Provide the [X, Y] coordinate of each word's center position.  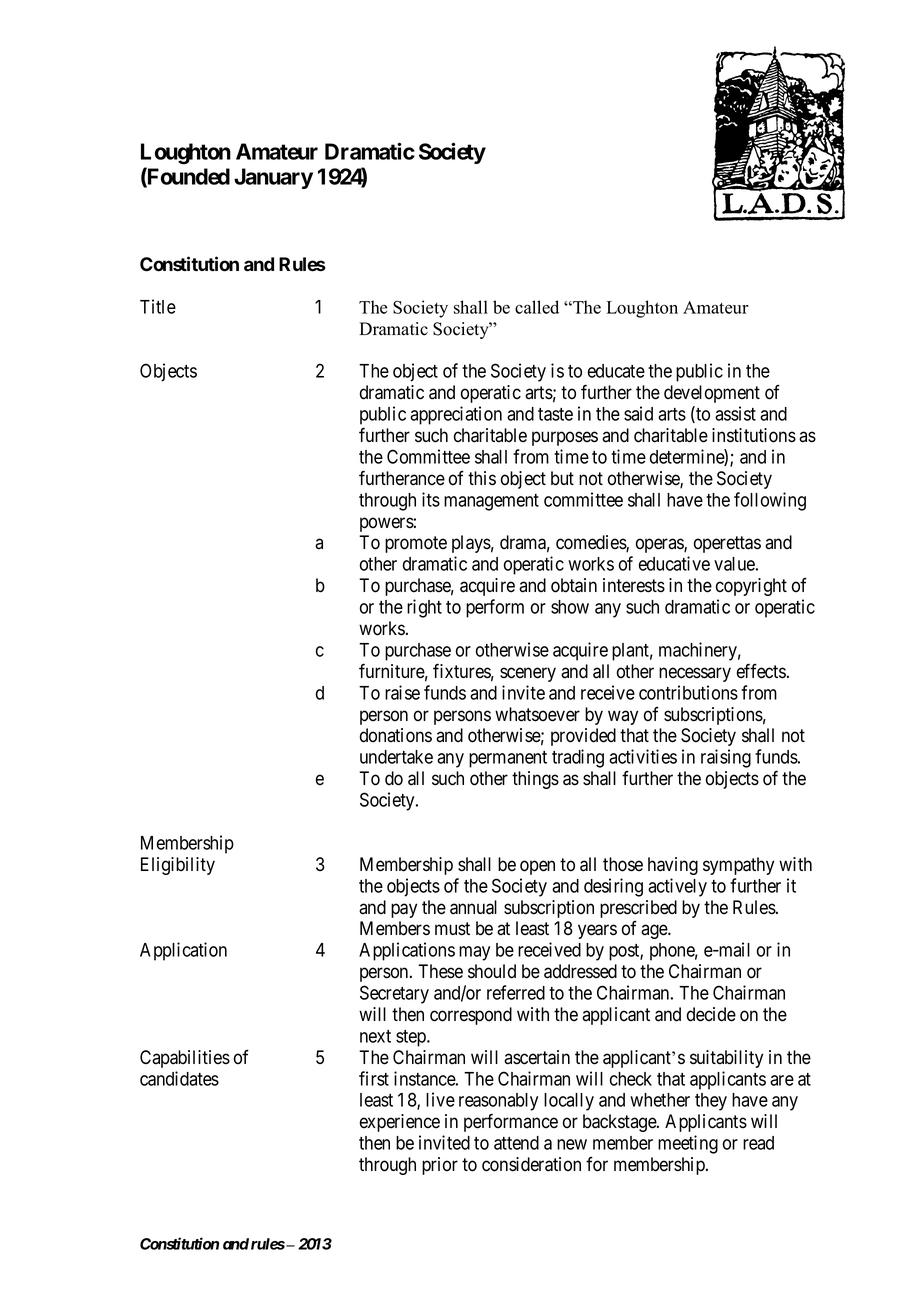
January [273, 178]
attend [516, 1143]
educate [616, 371]
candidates [179, 1078]
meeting [688, 1144]
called [537, 307]
